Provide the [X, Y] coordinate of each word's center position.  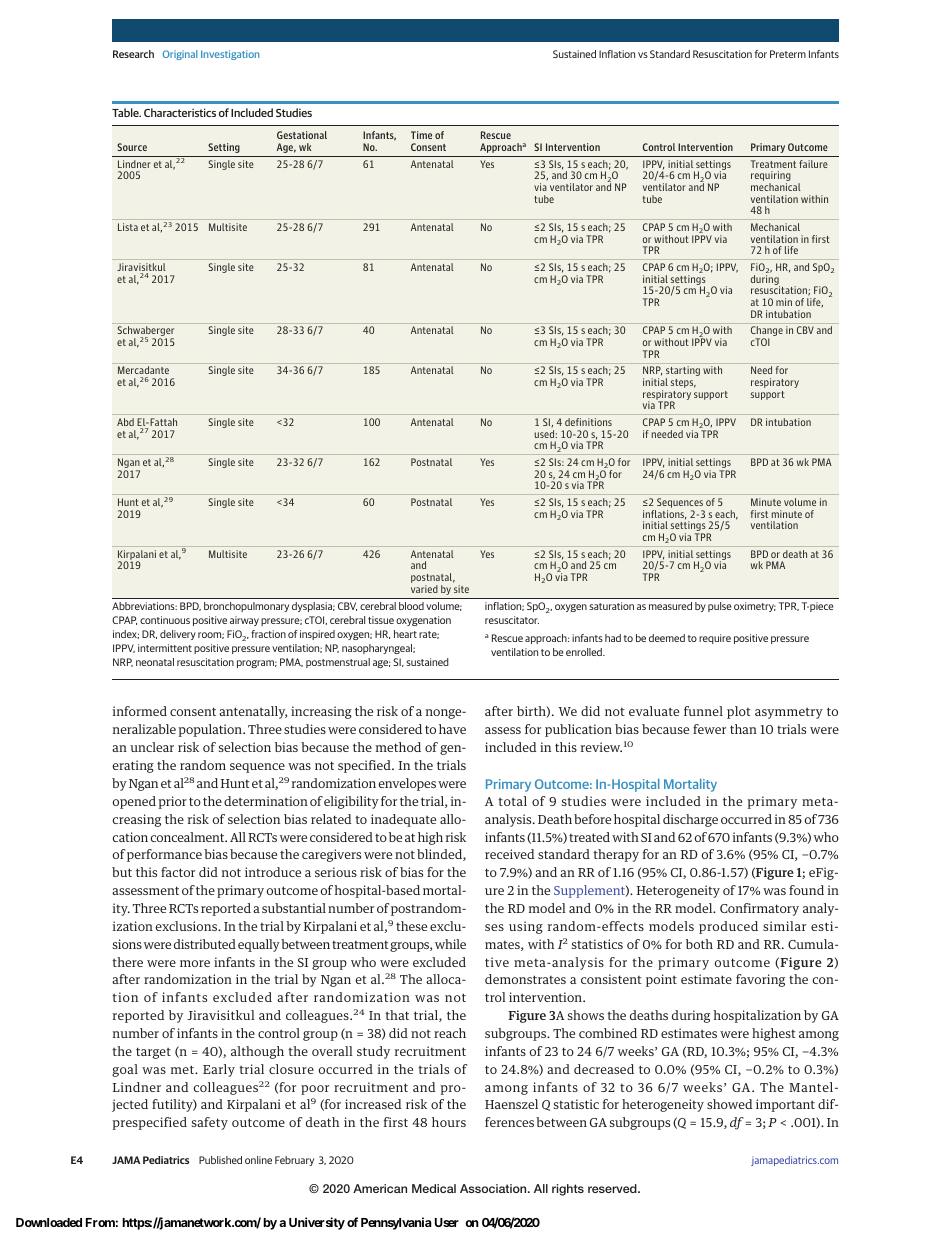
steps [683, 383]
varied [424, 589]
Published [220, 1160]
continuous [165, 620]
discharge [690, 820]
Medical [434, 1188]
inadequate [403, 820]
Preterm [788, 54]
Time [421, 135]
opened [134, 802]
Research [133, 54]
